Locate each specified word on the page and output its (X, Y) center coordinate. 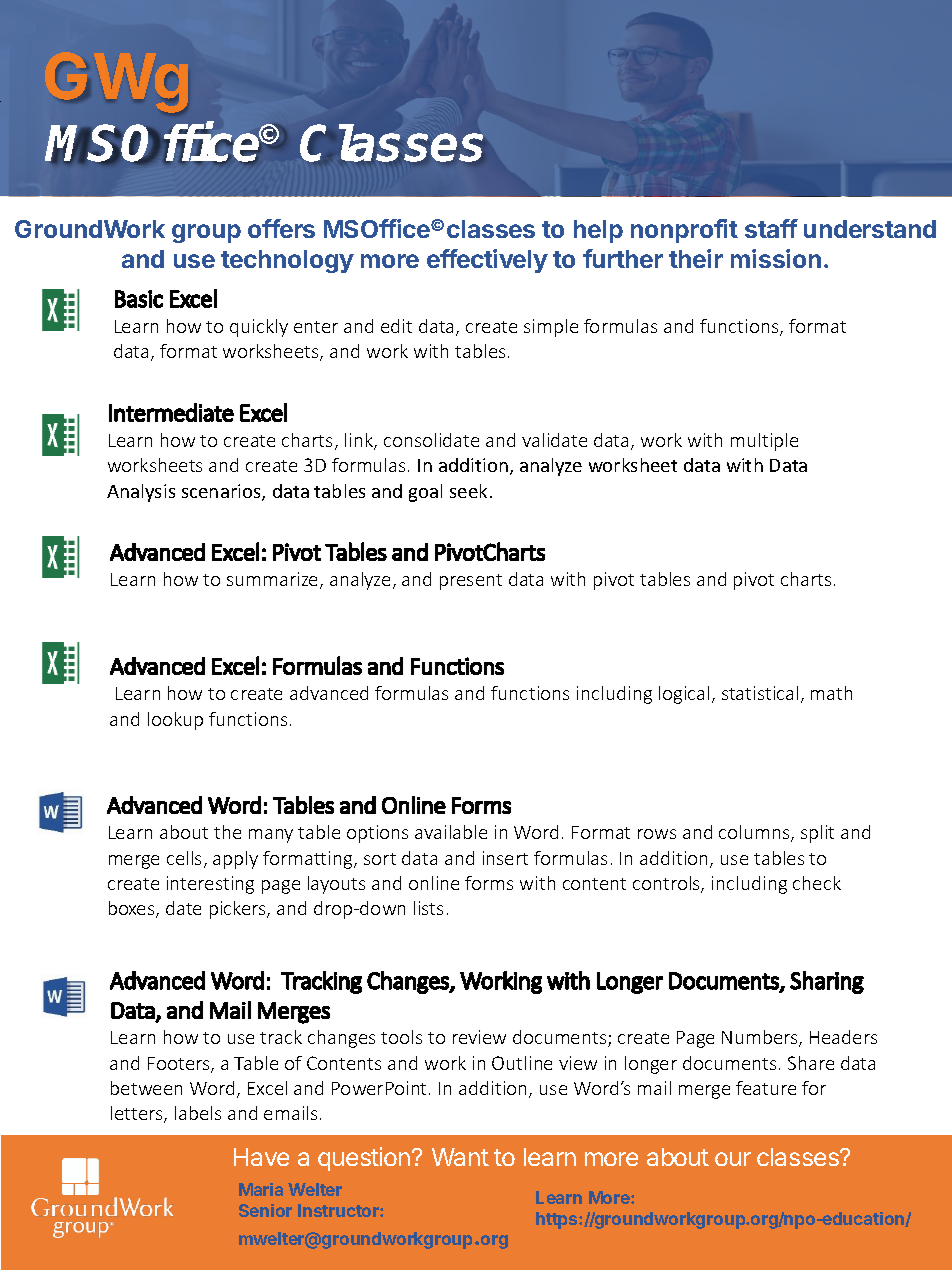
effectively (487, 261)
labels (198, 1113)
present (471, 582)
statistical (760, 693)
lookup (175, 721)
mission (776, 258)
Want (460, 1157)
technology (287, 261)
